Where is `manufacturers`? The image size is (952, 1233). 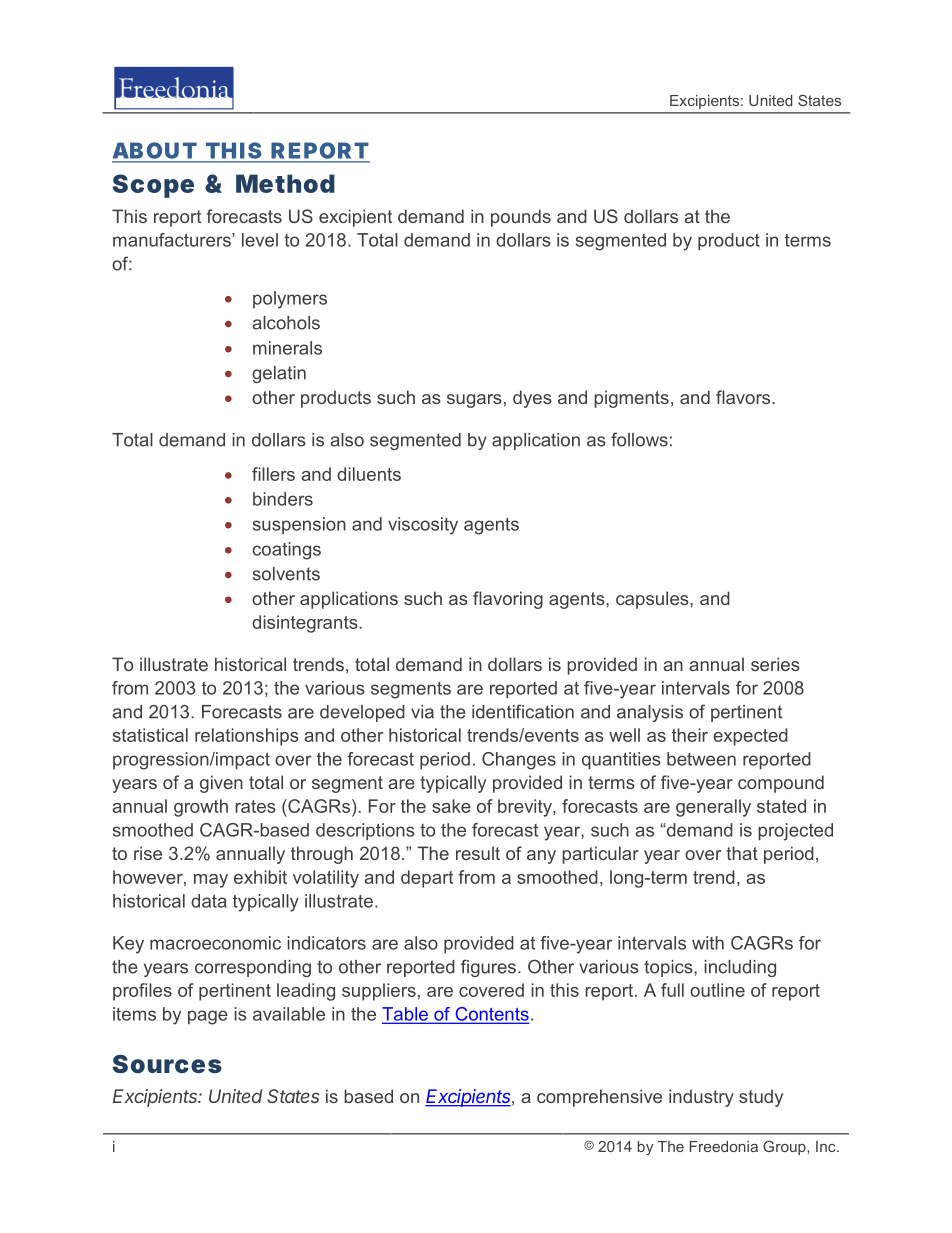
manufacturers is located at coordinates (173, 240).
